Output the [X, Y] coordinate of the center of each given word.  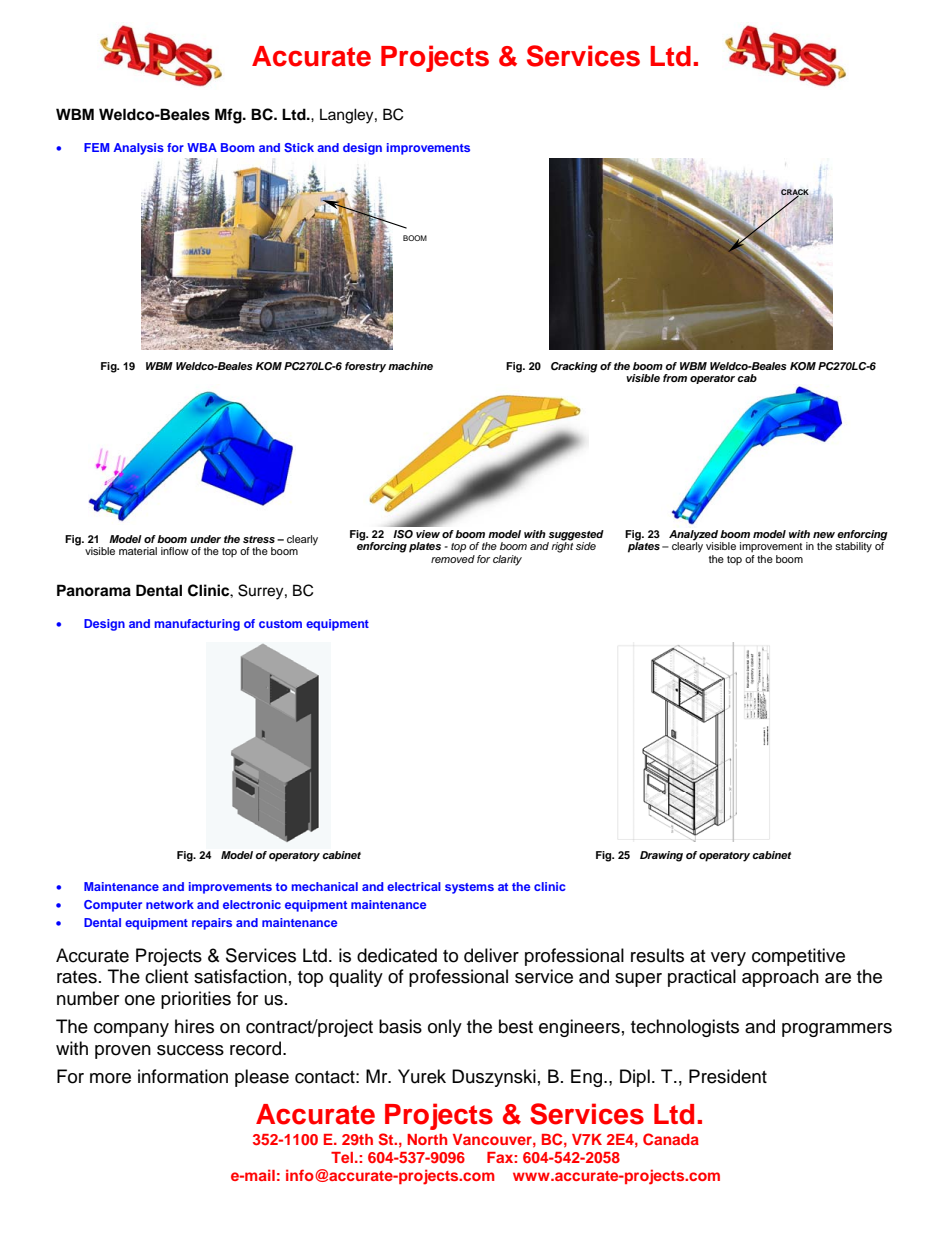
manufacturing [197, 625]
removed [453, 557]
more [110, 1078]
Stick [299, 147]
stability [853, 547]
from [675, 378]
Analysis [138, 149]
